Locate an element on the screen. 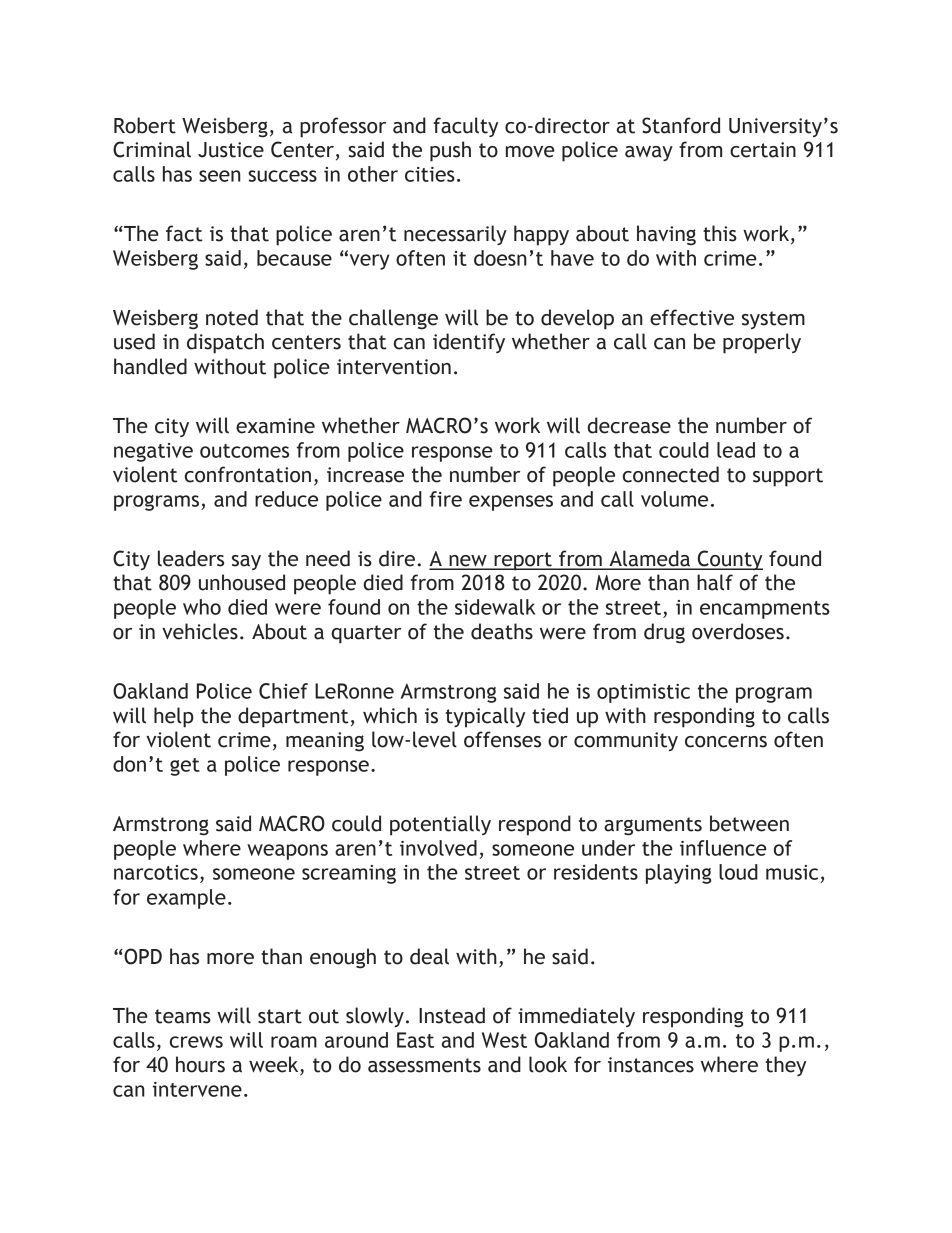  dispatch is located at coordinates (225, 343).
